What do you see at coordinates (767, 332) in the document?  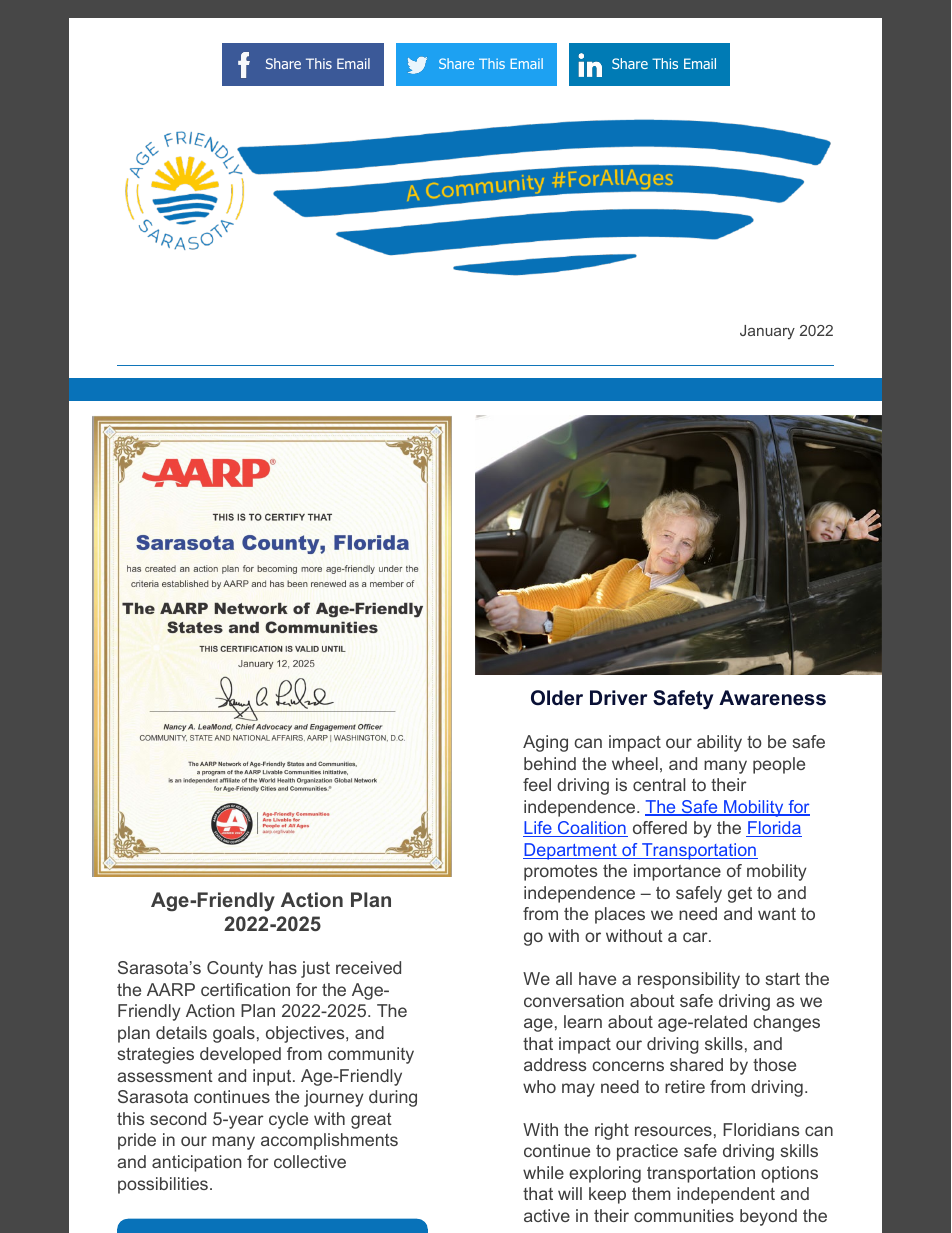 I see `January` at bounding box center [767, 332].
